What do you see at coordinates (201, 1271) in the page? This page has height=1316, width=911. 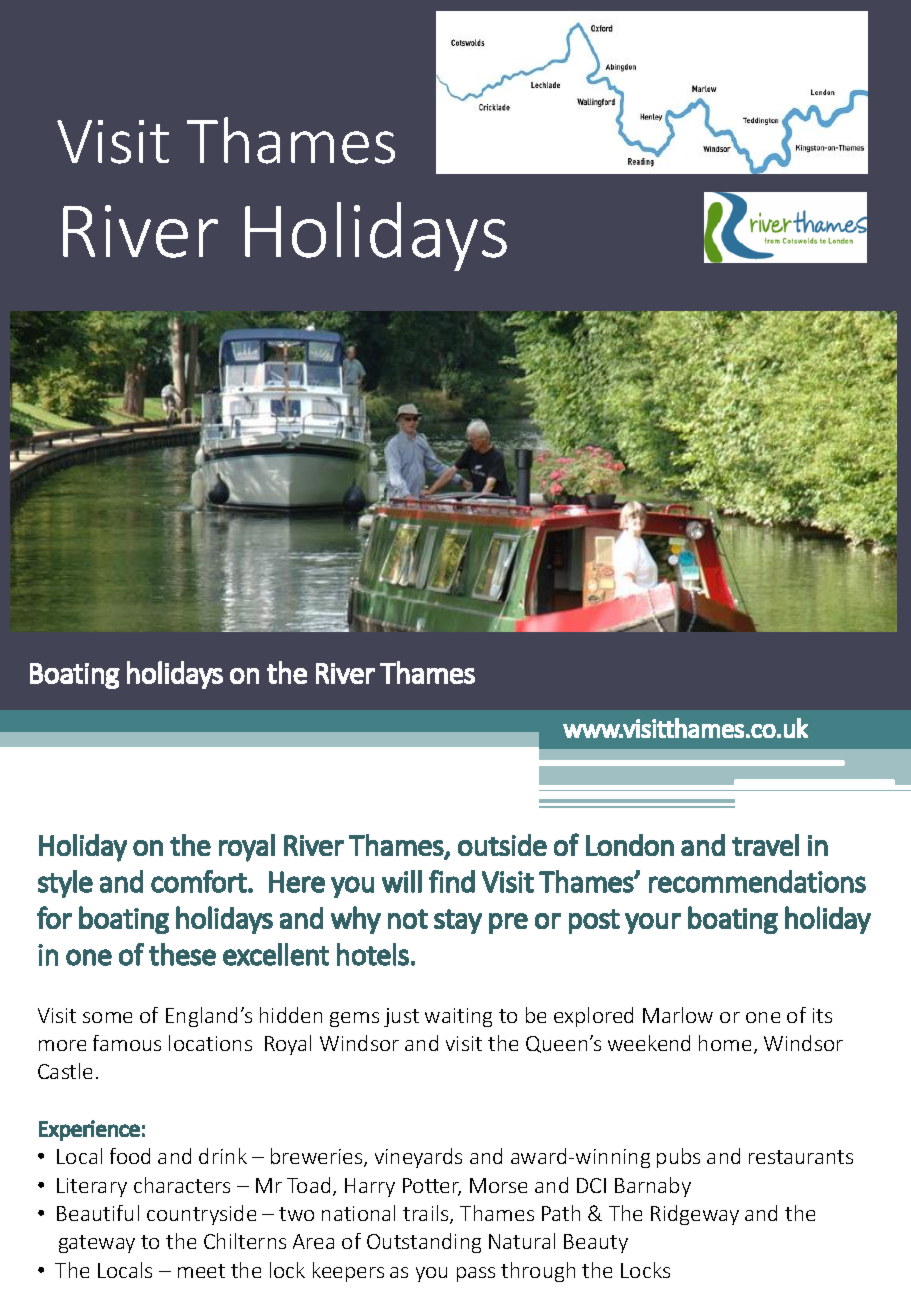 I see `meet` at bounding box center [201, 1271].
